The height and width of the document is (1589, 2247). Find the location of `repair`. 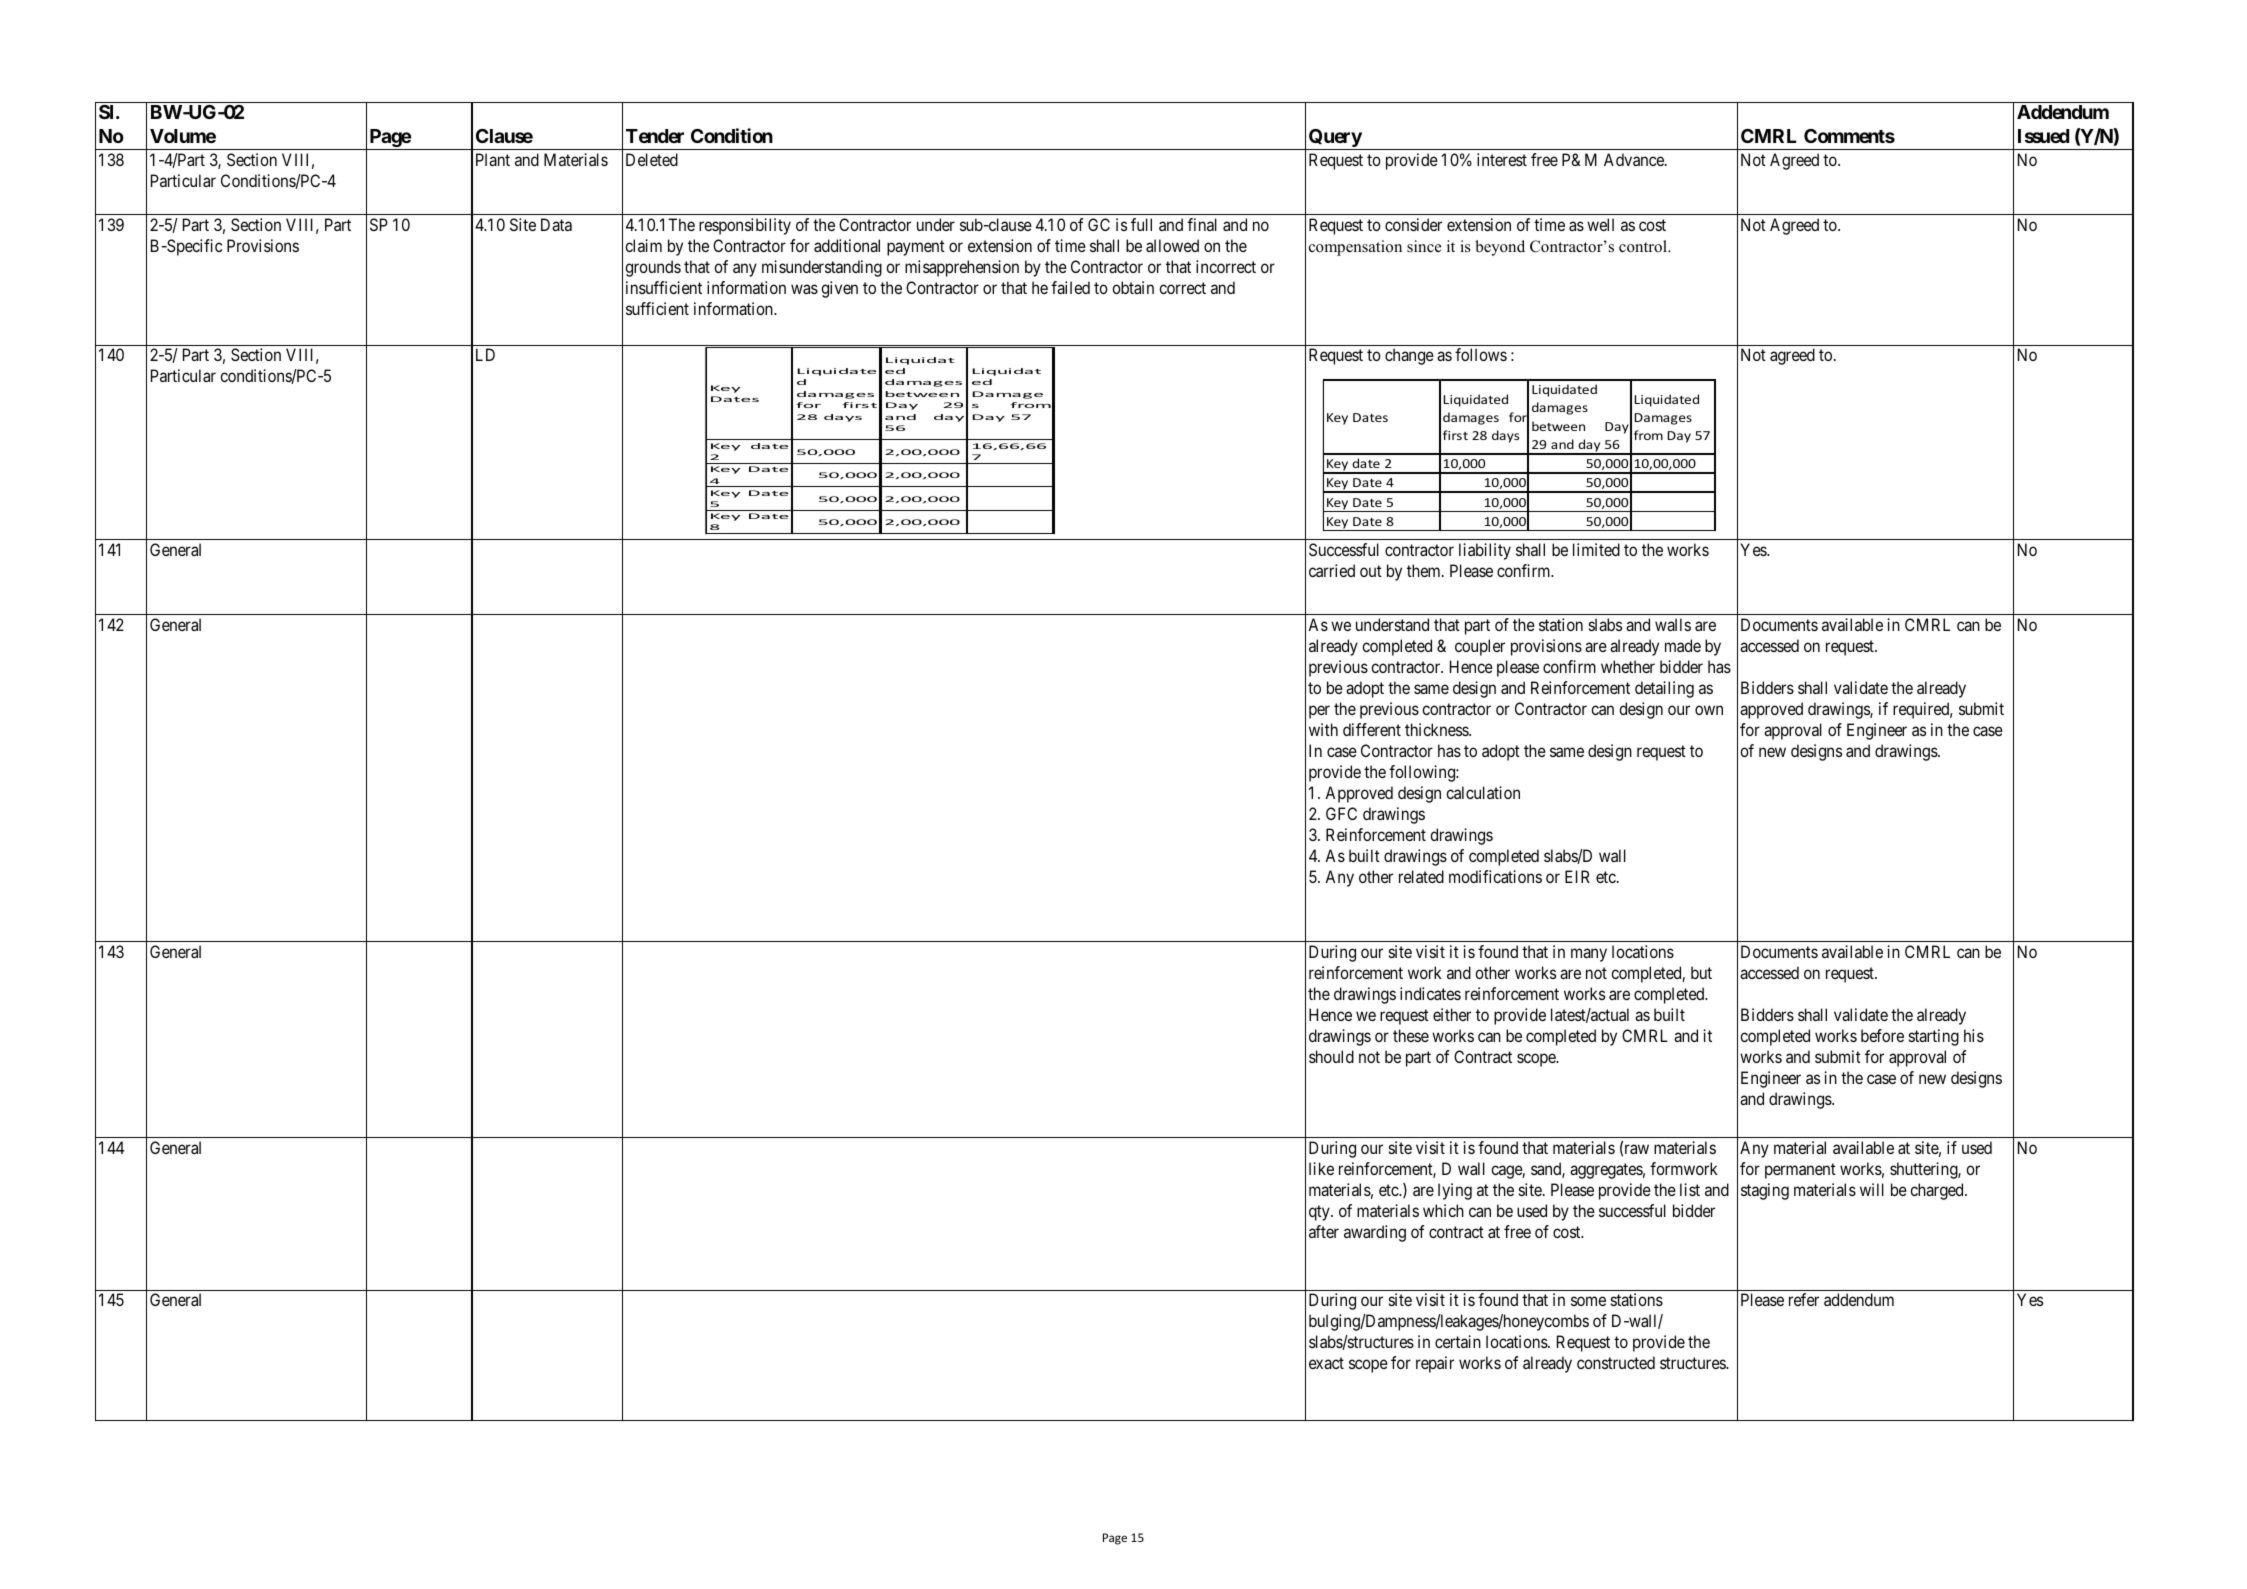

repair is located at coordinates (1435, 1364).
